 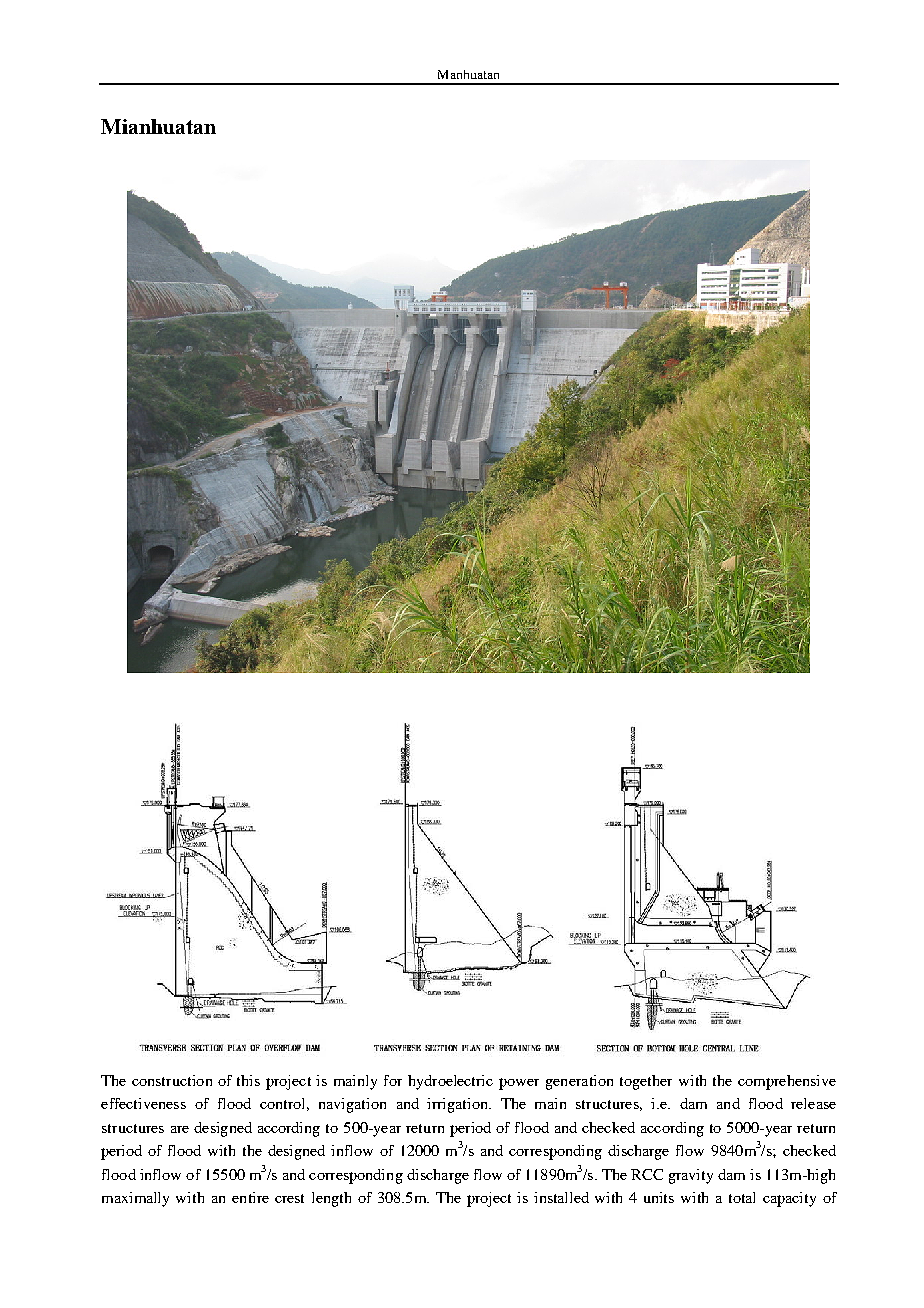 I want to click on hydroelectric, so click(x=450, y=1082).
